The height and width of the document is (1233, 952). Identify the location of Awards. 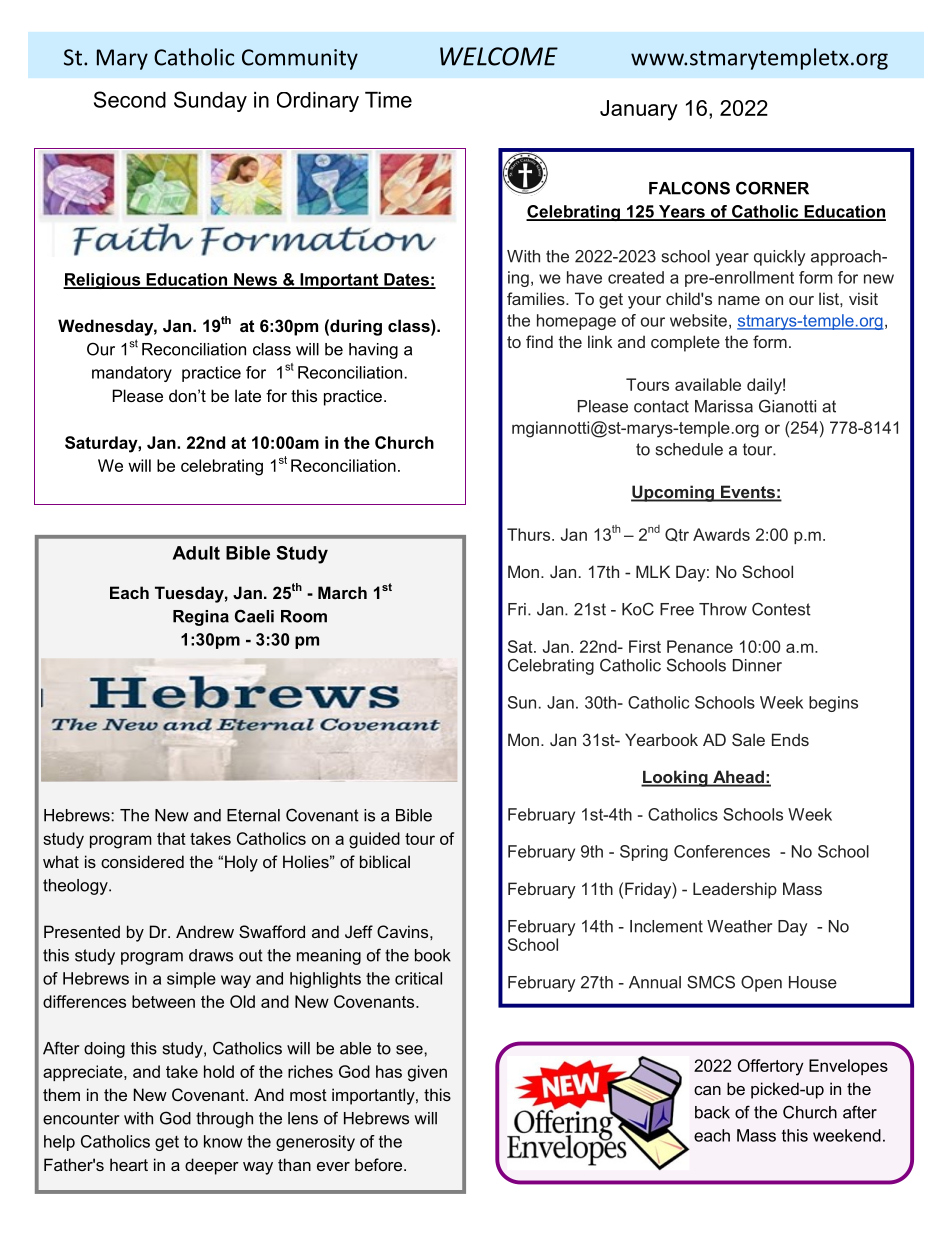
(721, 534).
